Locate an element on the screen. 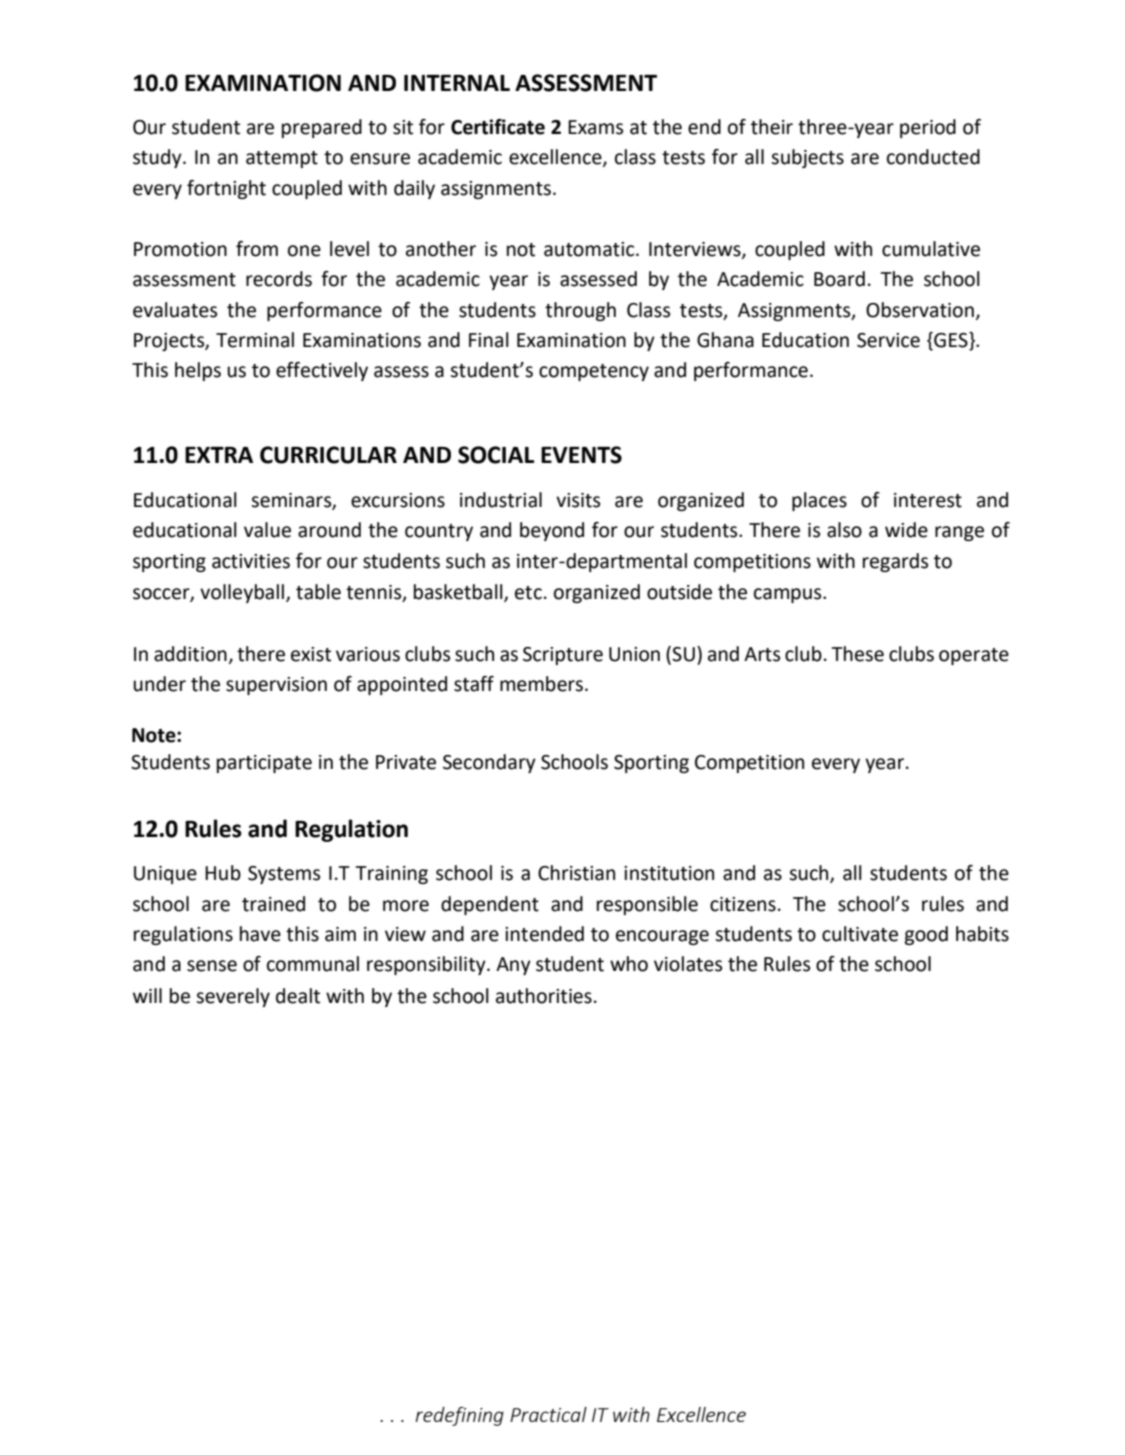 The width and height of the screenshot is (1125, 1455). activities is located at coordinates (251, 561).
